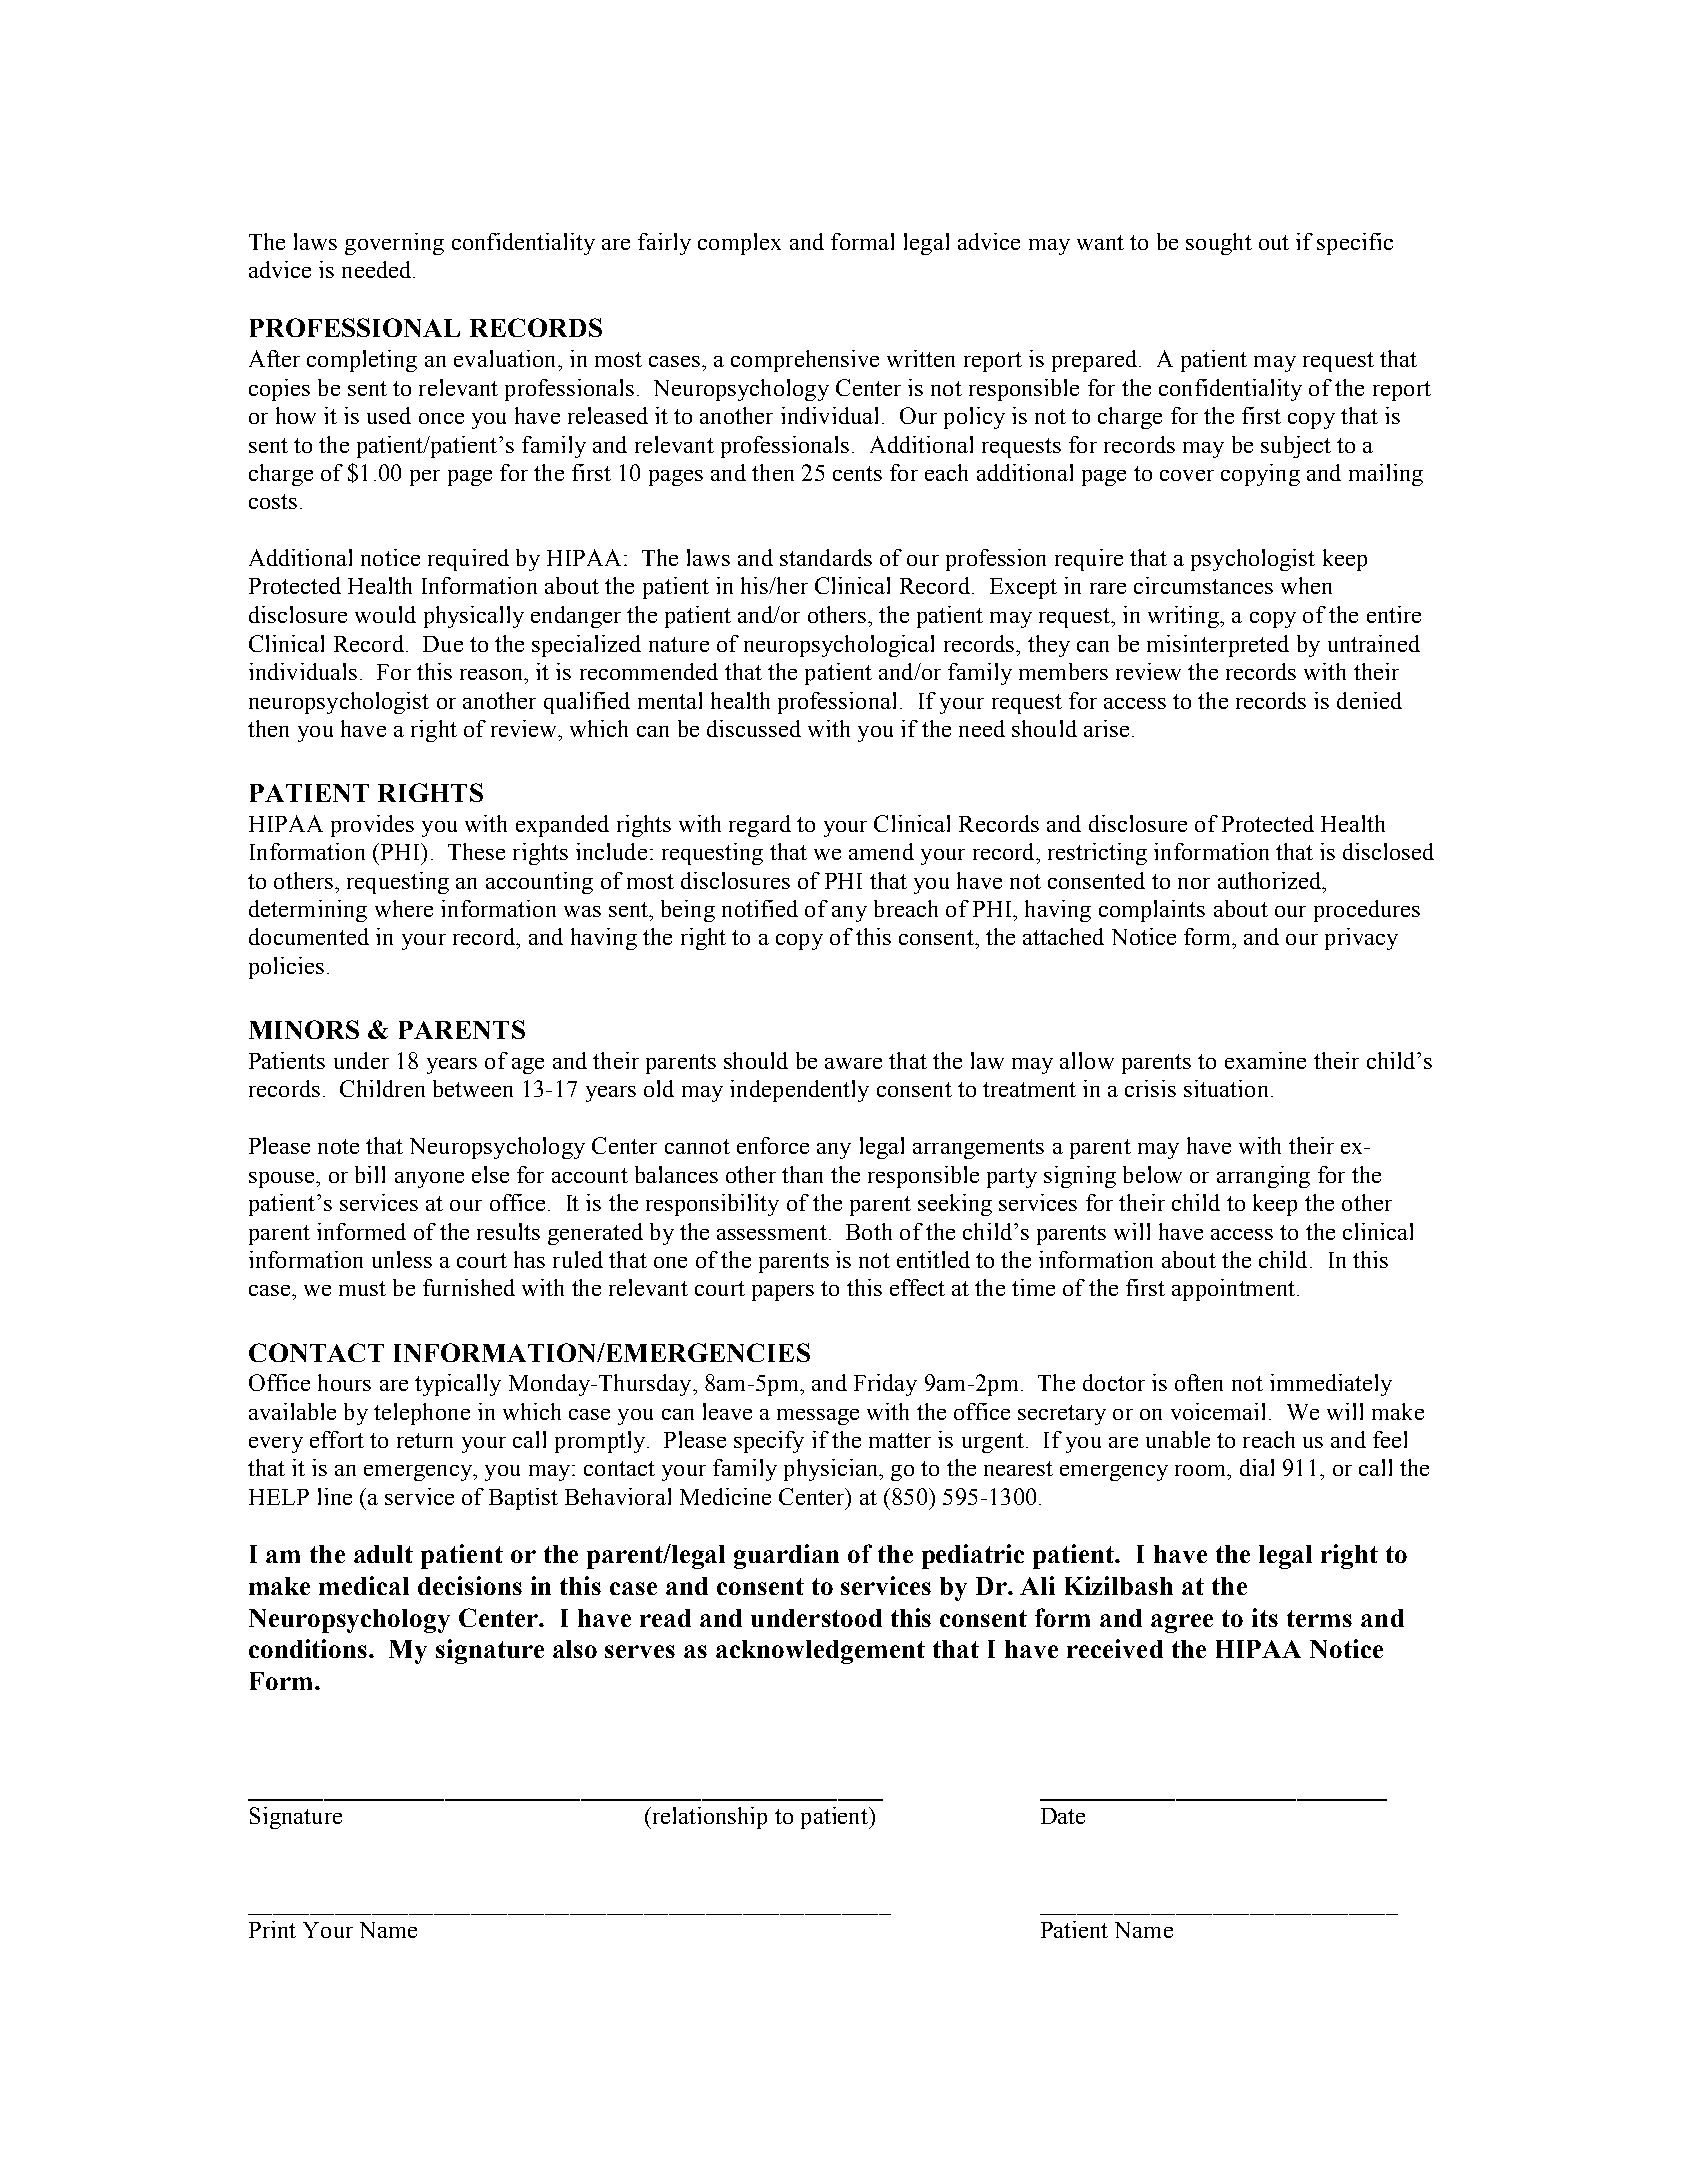 The width and height of the screenshot is (1682, 2177). What do you see at coordinates (1265, 1617) in the screenshot?
I see `its` at bounding box center [1265, 1617].
